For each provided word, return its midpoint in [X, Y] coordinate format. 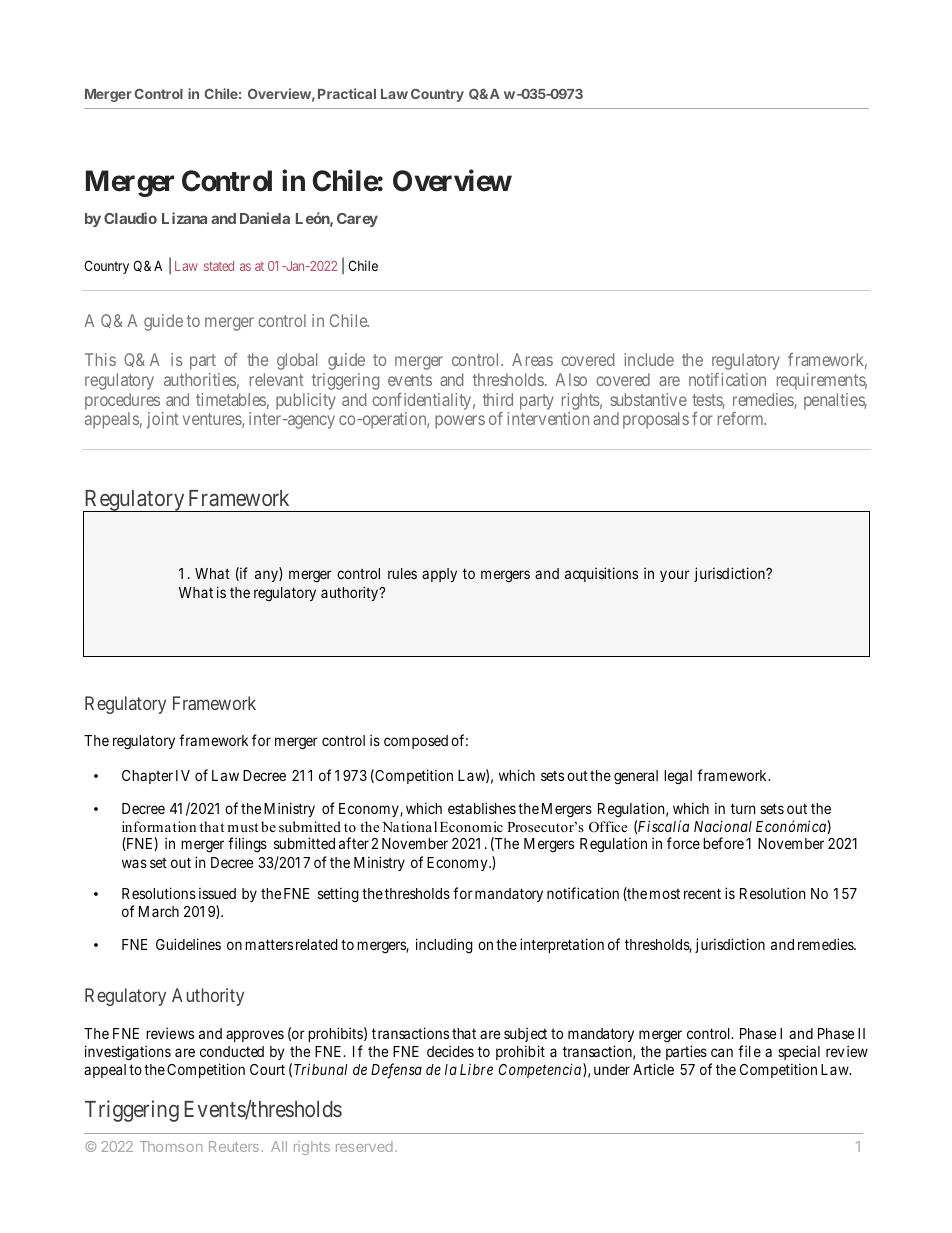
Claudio [130, 218]
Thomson [171, 1146]
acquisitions [601, 574]
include [649, 359]
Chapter [147, 777]
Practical [347, 93]
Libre [476, 1069]
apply [439, 575]
